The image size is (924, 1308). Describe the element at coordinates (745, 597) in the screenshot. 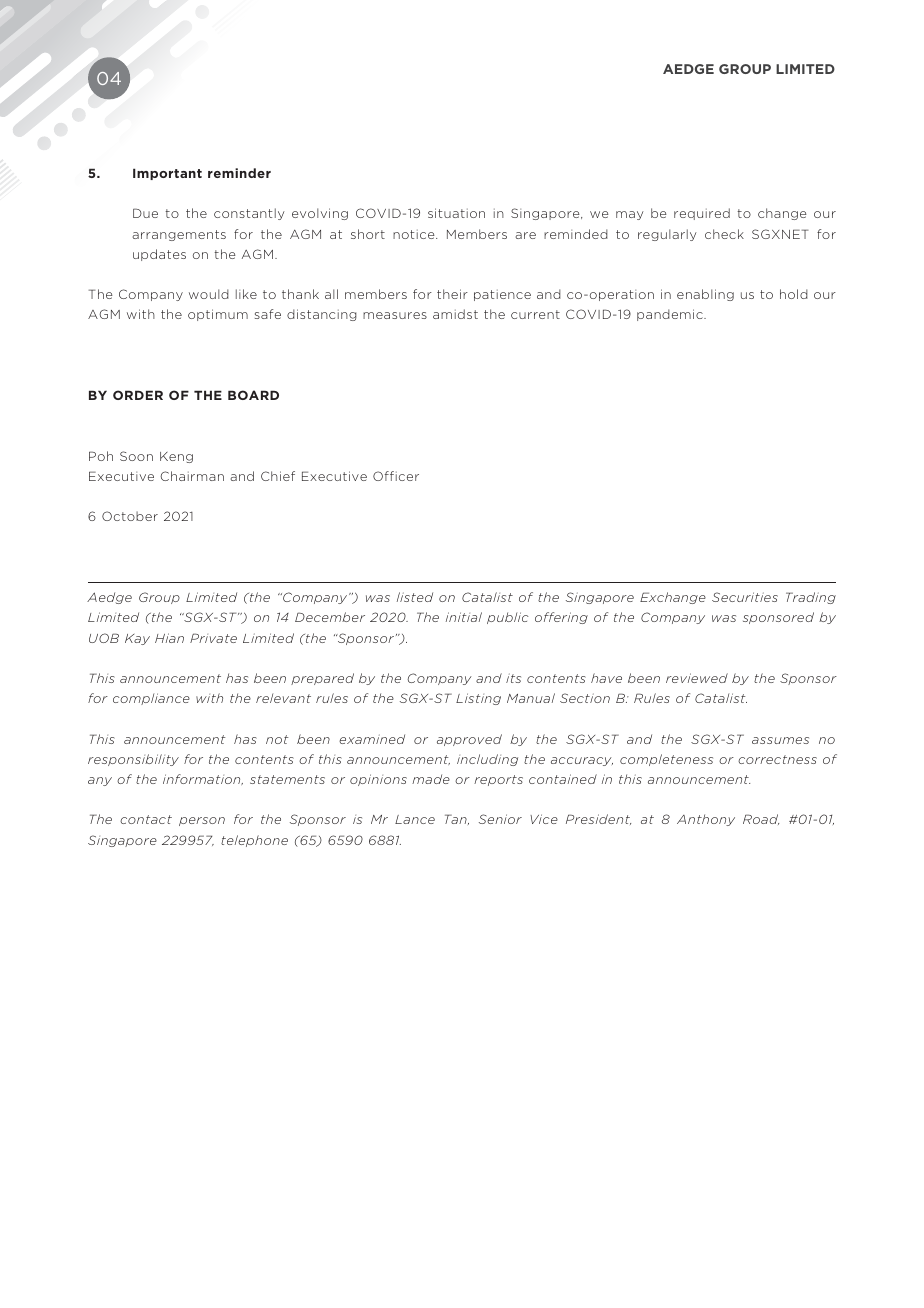

I see `Securities` at that location.
